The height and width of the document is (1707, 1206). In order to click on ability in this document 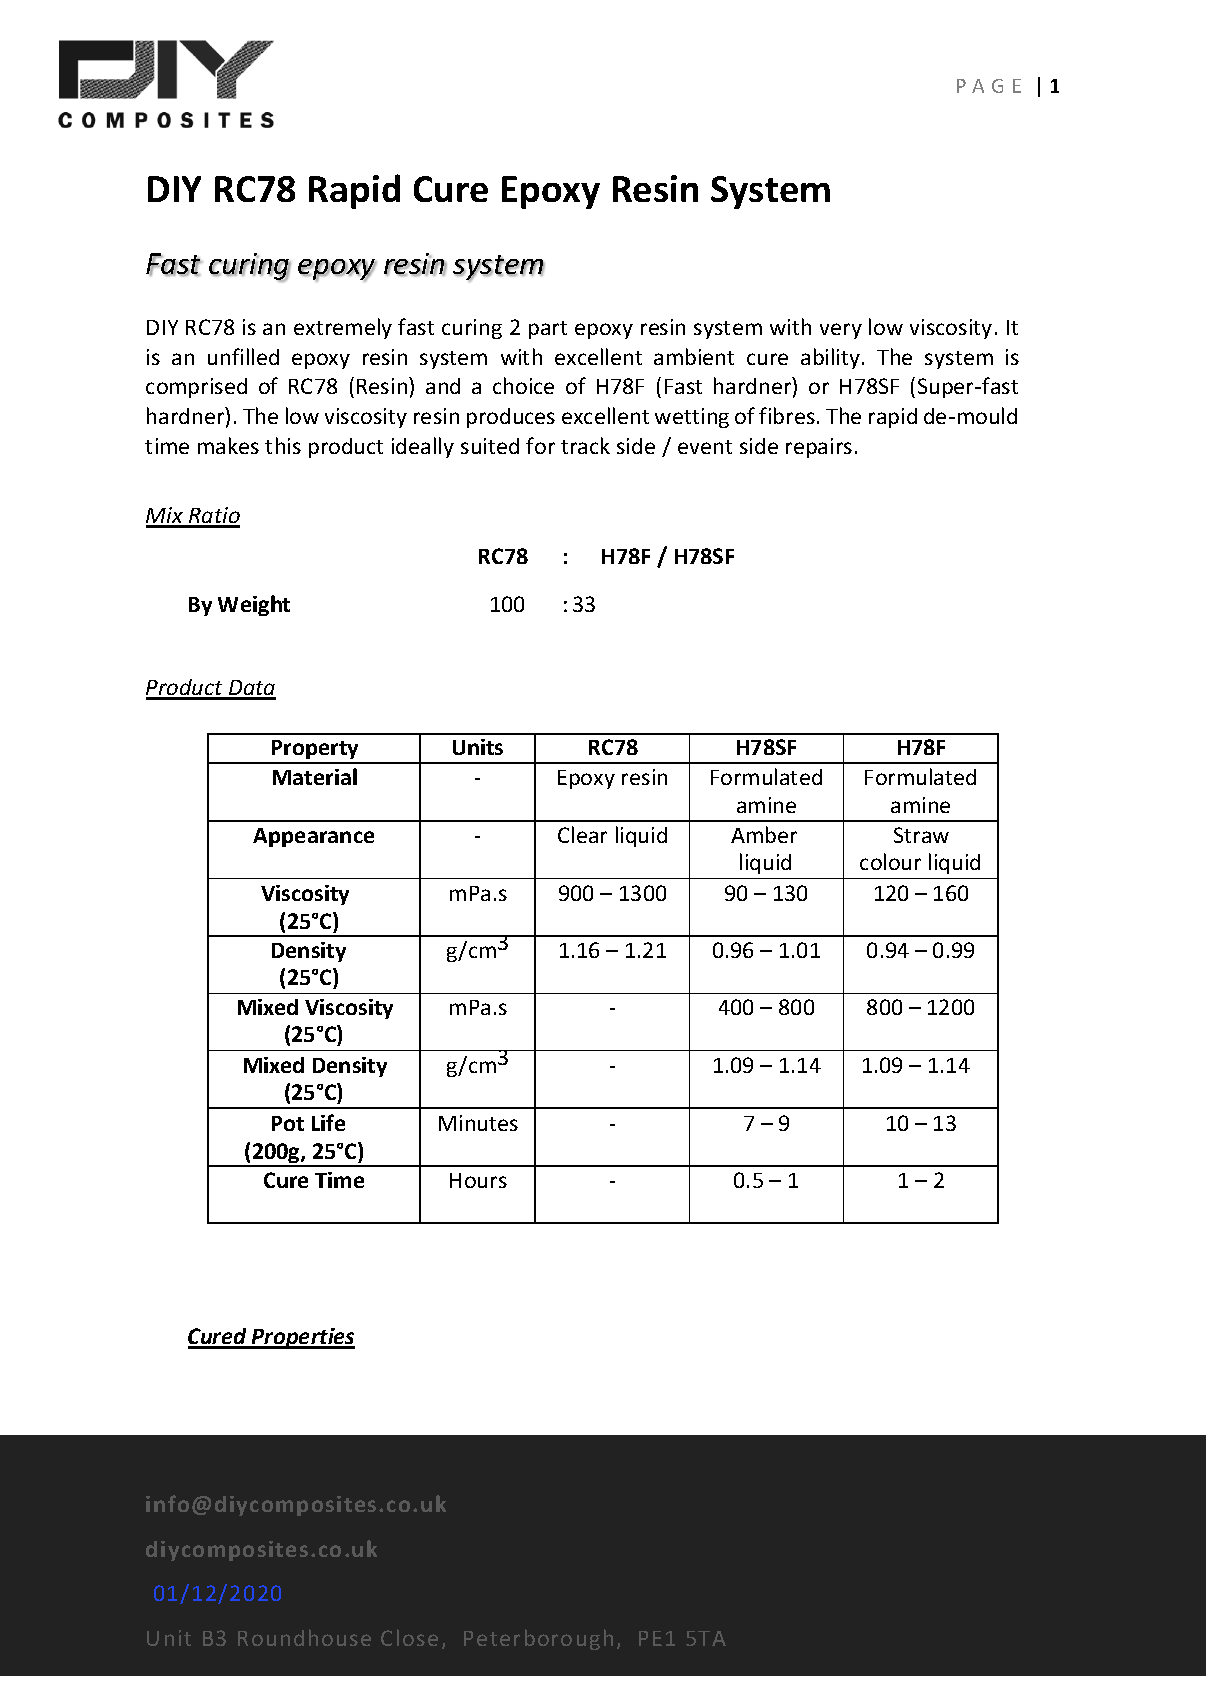, I will do `click(832, 358)`.
